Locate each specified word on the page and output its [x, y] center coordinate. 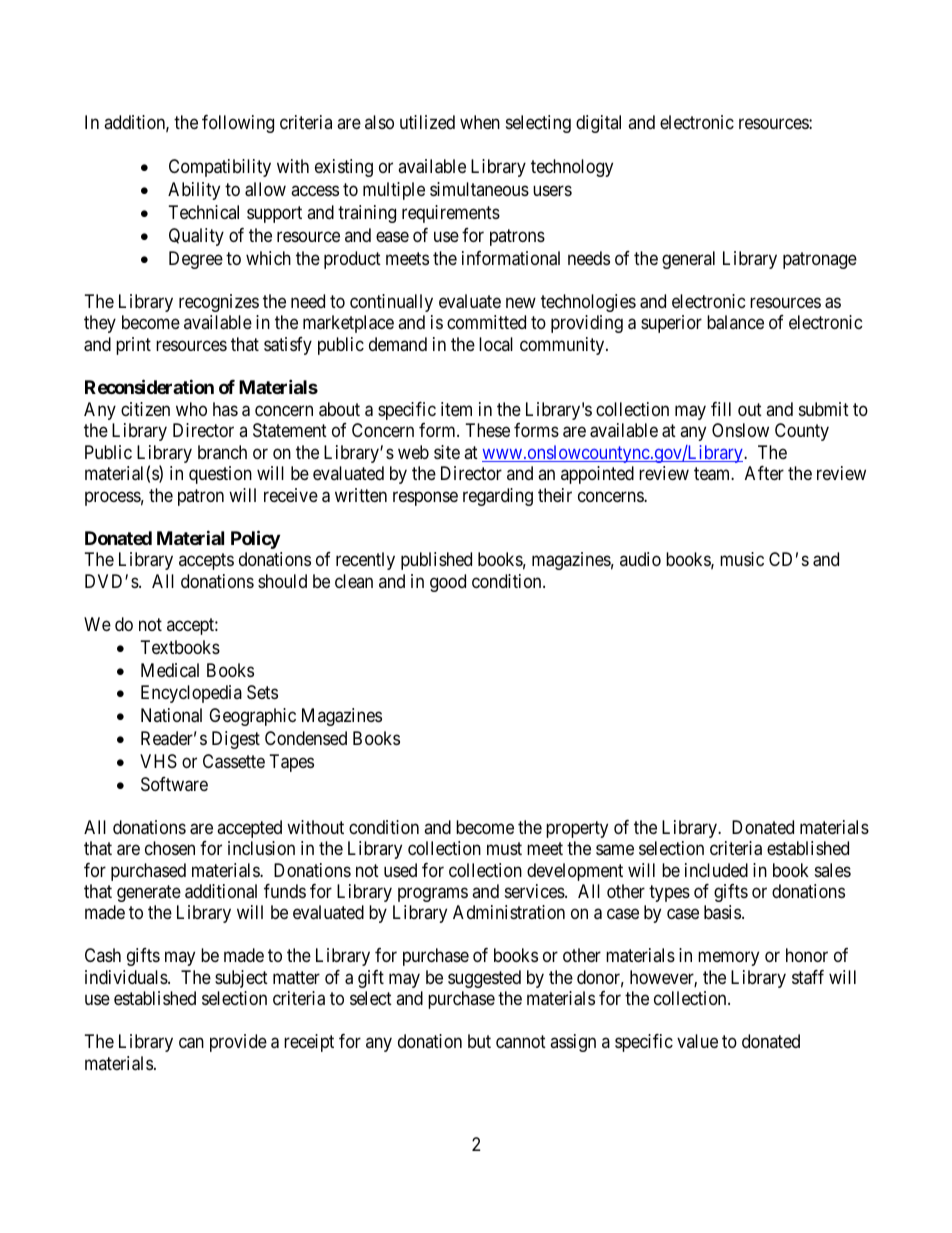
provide [238, 1043]
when [480, 122]
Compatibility [220, 168]
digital [598, 124]
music [742, 559]
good [448, 583]
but [479, 1041]
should [282, 581]
